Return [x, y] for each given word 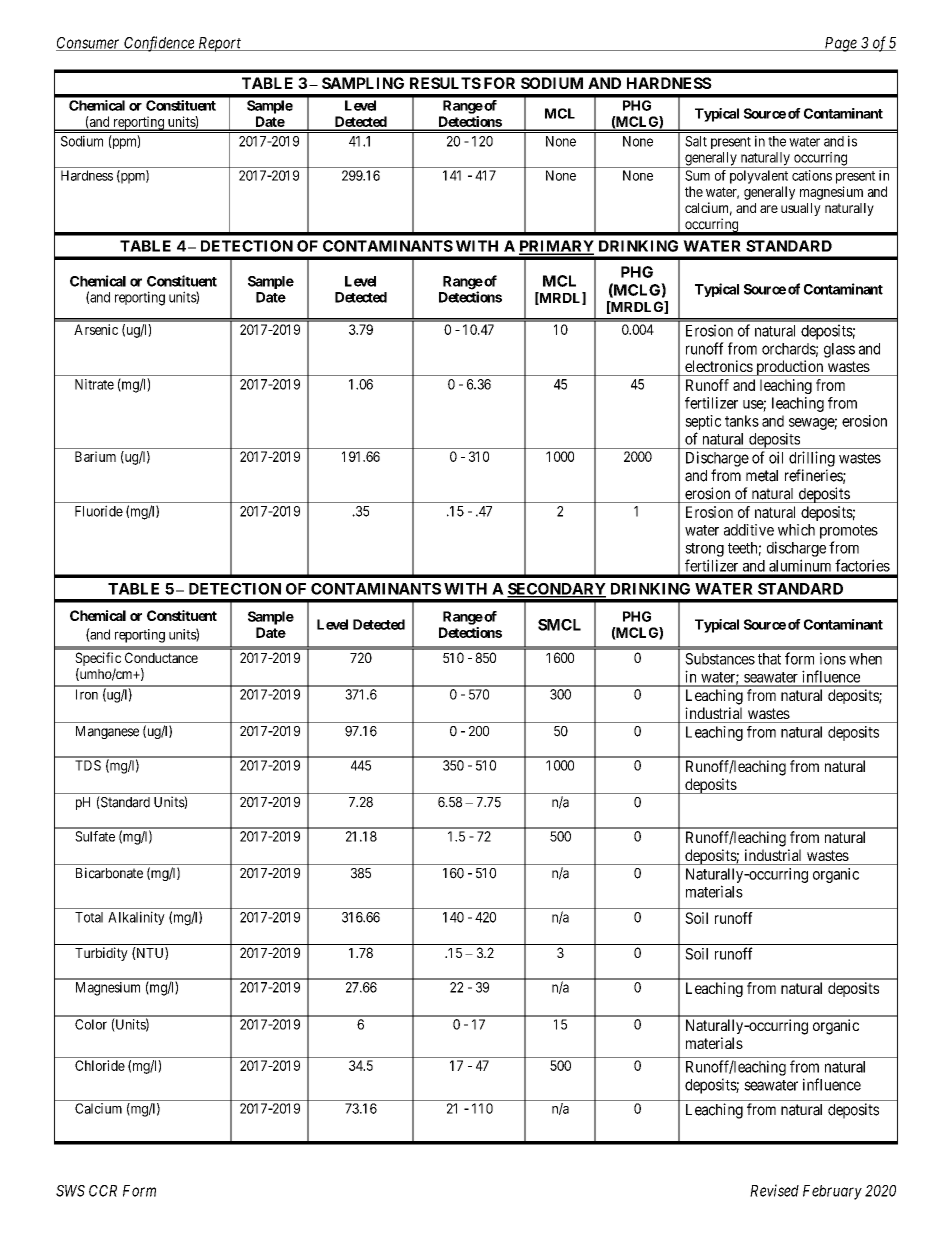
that [769, 659]
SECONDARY [556, 590]
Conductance [161, 657]
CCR [103, 1191]
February [832, 1192]
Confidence [159, 44]
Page [840, 44]
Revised [774, 1190]
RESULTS [445, 83]
